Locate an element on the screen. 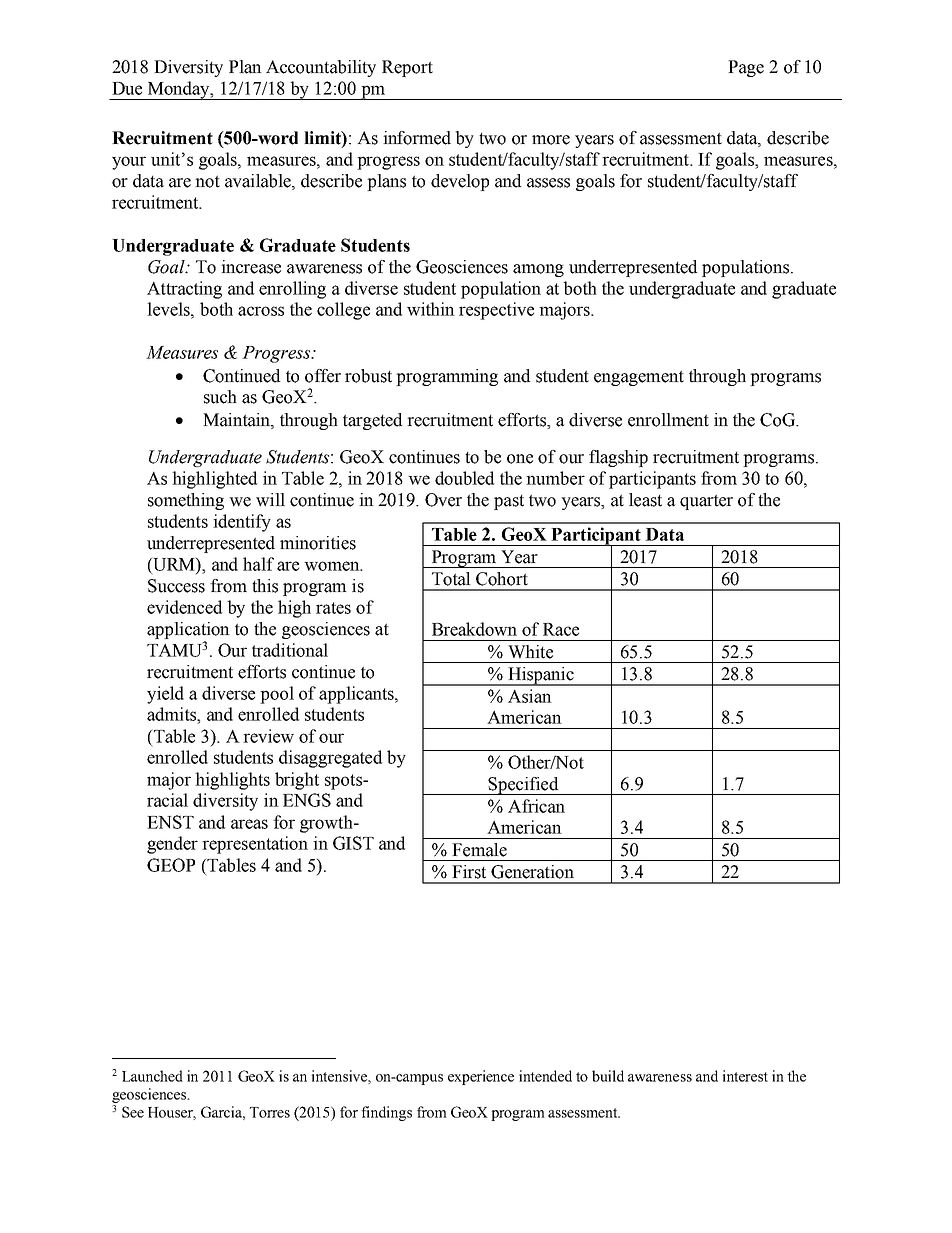 This screenshot has height=1233, width=952. Due is located at coordinates (127, 88).
